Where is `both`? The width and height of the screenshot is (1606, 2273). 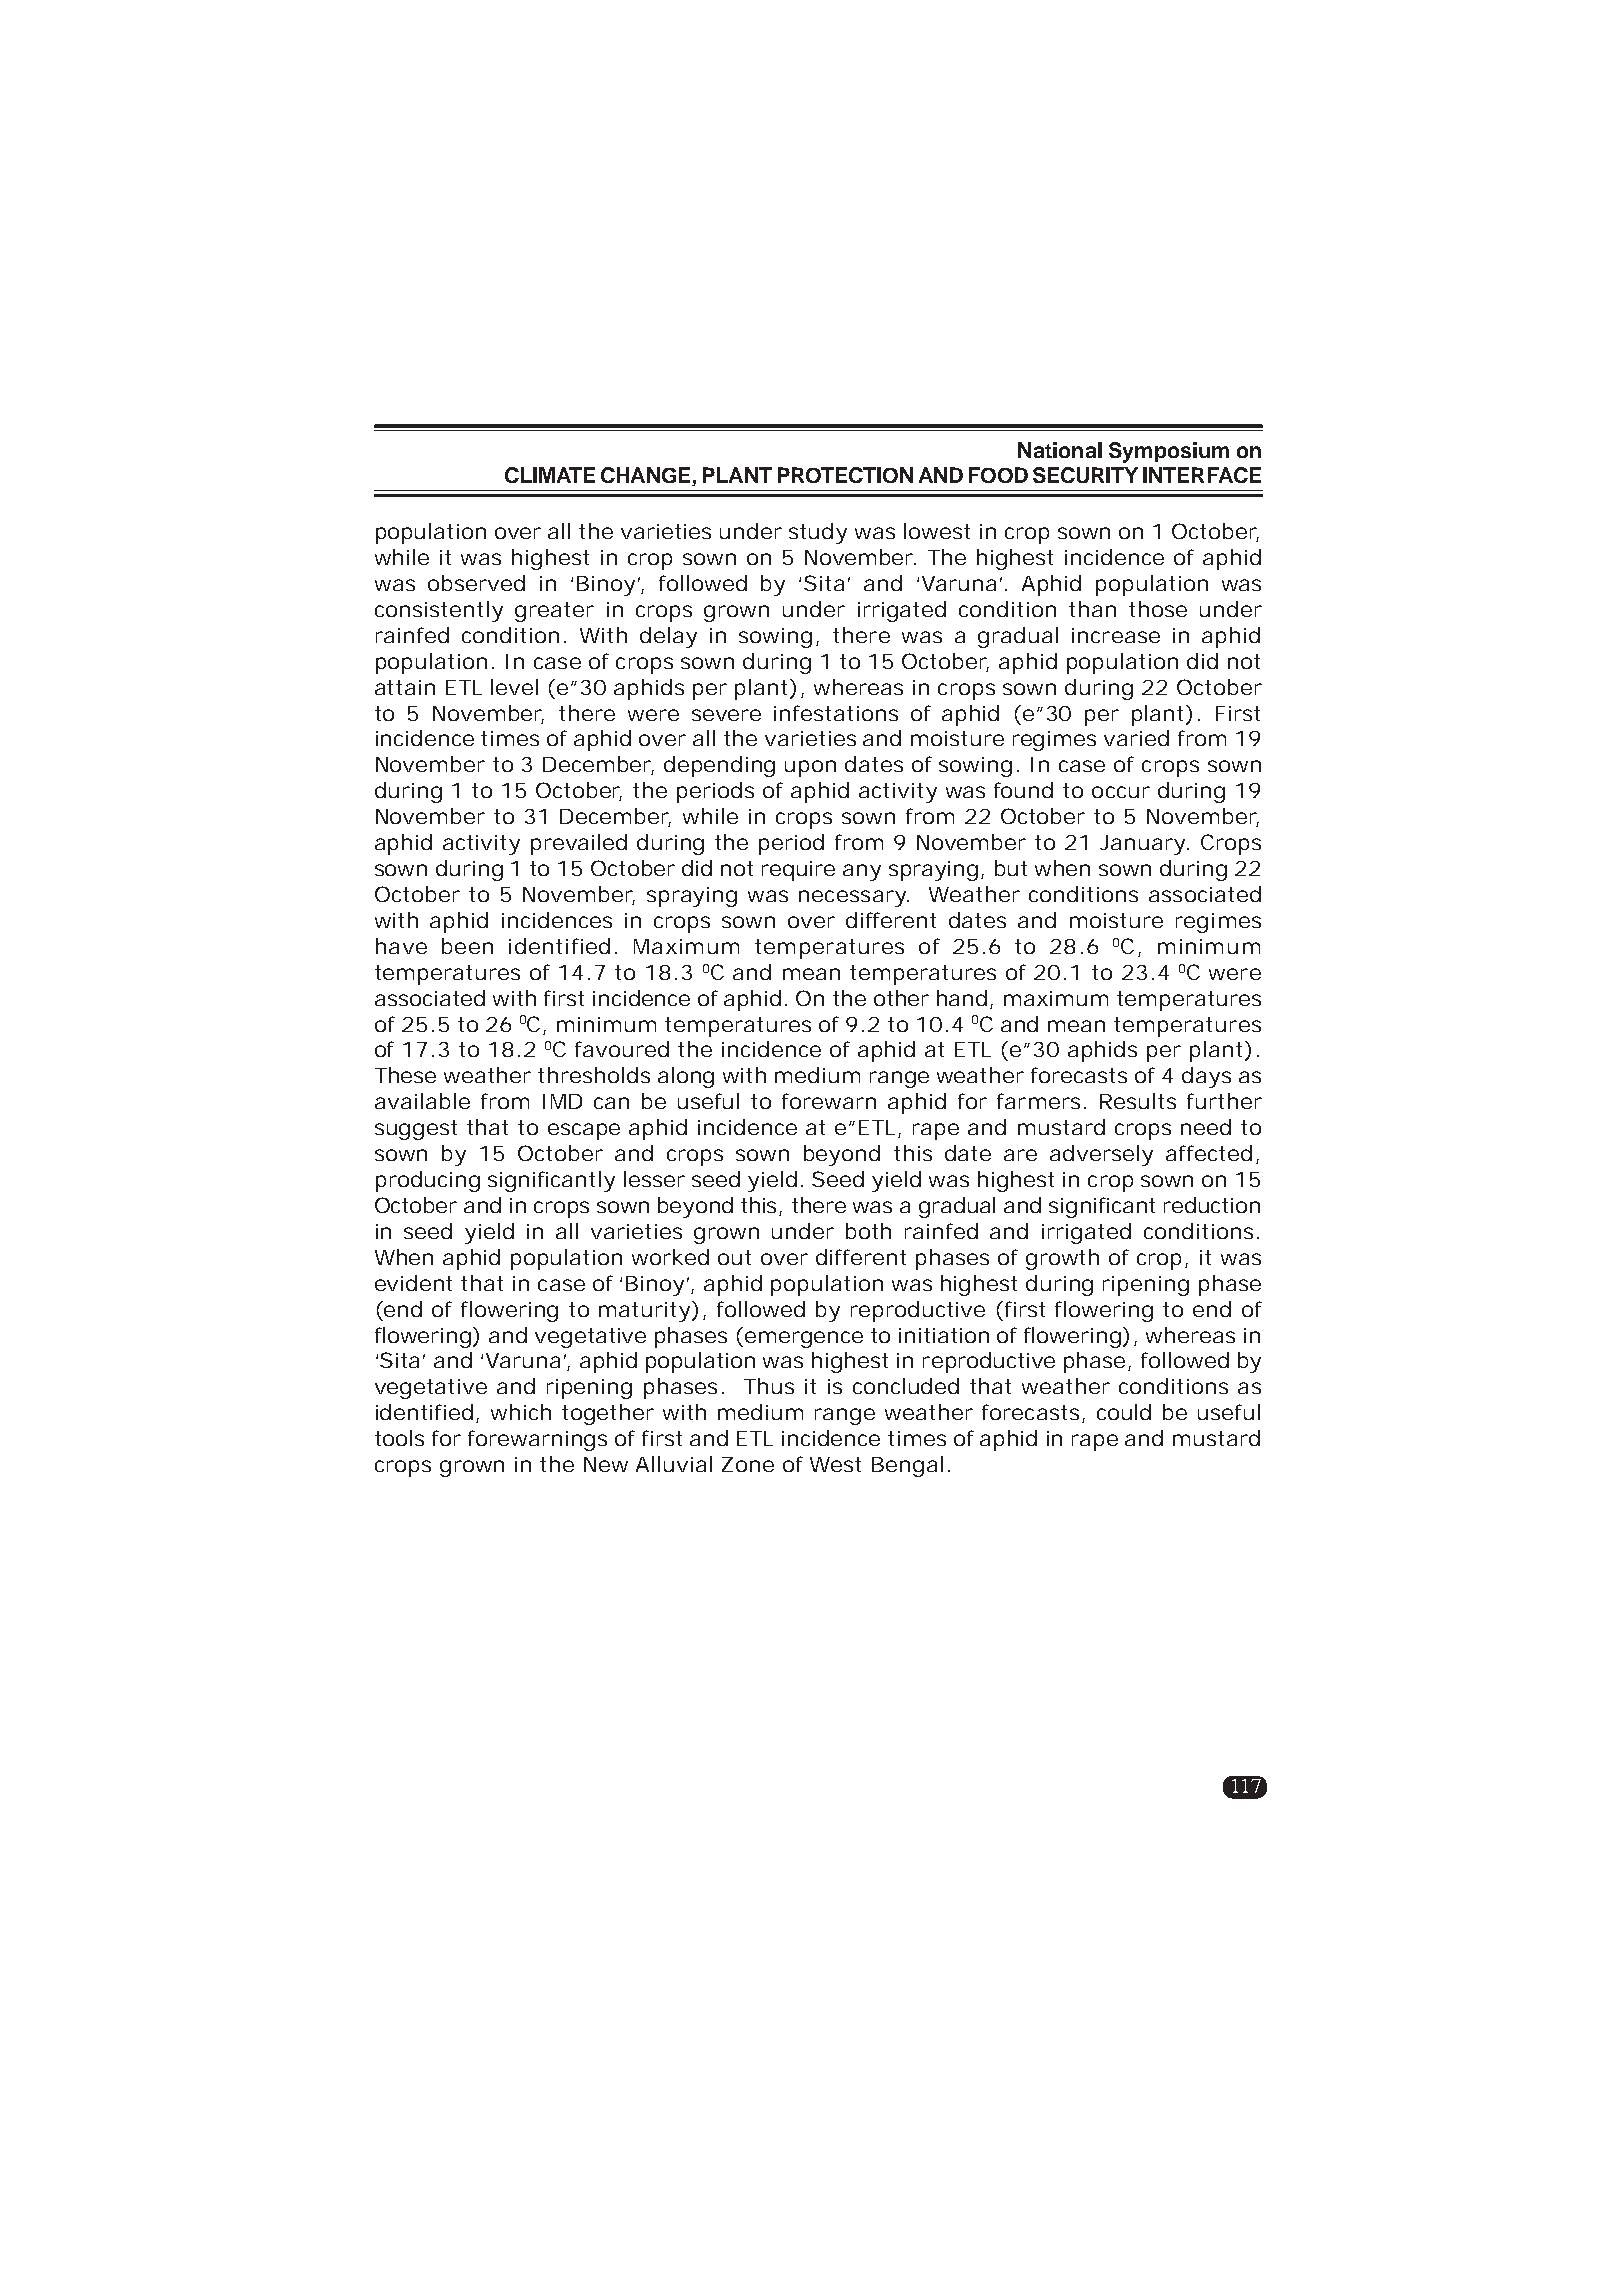
both is located at coordinates (868, 1231).
